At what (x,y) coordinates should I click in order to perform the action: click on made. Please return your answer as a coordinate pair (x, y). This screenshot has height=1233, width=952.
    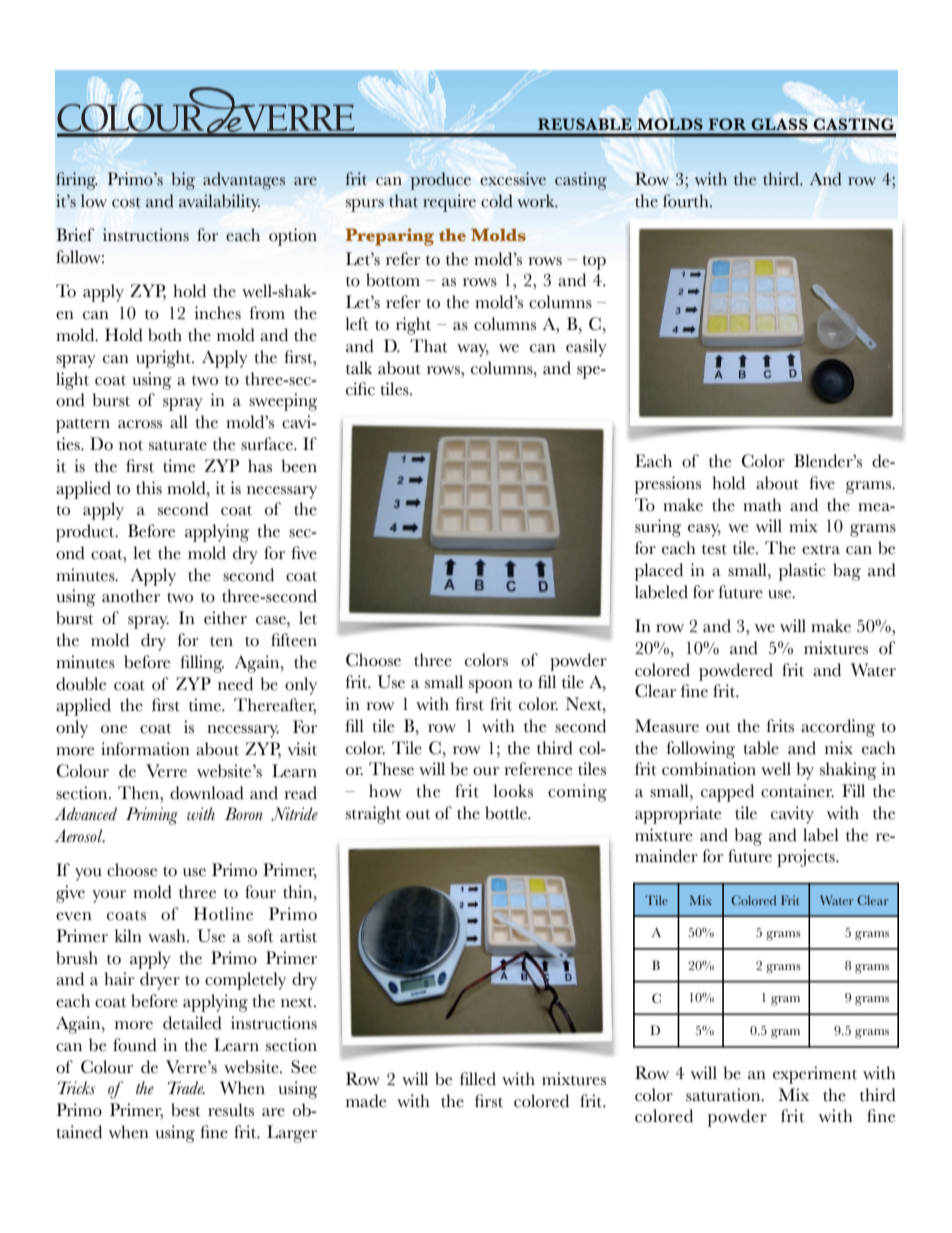
    Looking at the image, I should click on (366, 1101).
